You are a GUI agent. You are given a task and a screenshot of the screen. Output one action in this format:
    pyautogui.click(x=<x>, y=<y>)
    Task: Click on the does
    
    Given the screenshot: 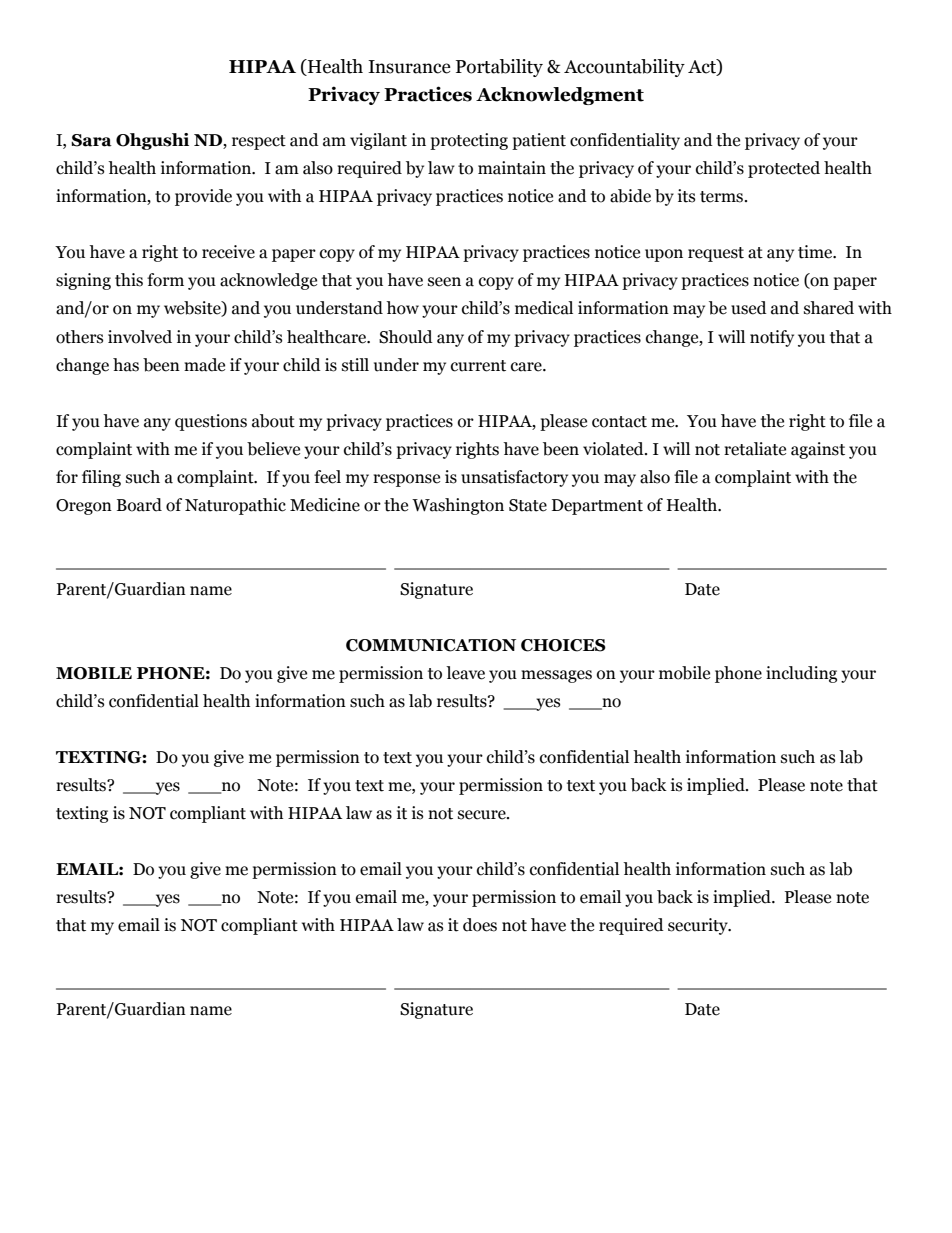 What is the action you would take?
    pyautogui.click(x=480, y=925)
